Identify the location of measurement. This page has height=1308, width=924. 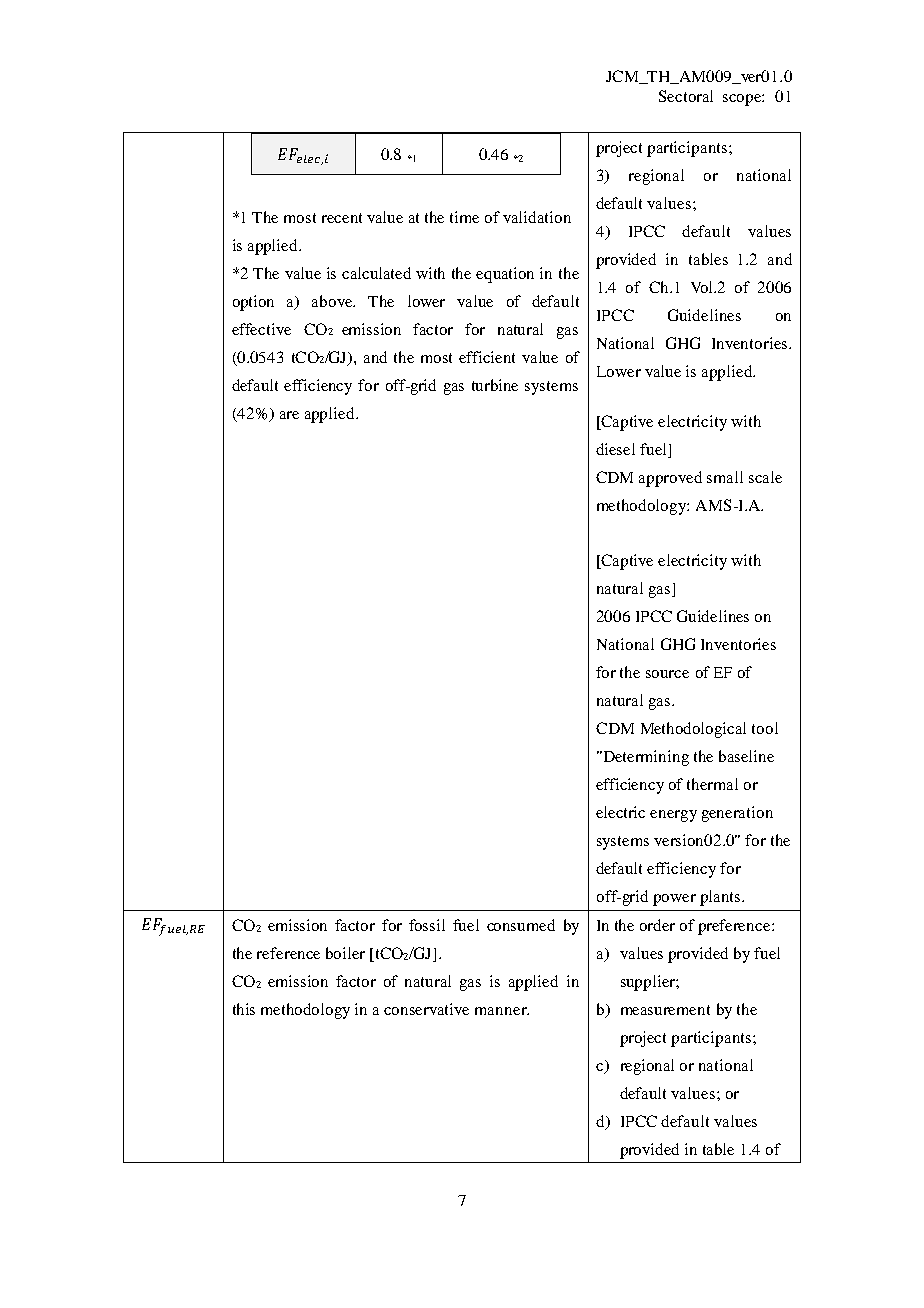
(665, 1010).
